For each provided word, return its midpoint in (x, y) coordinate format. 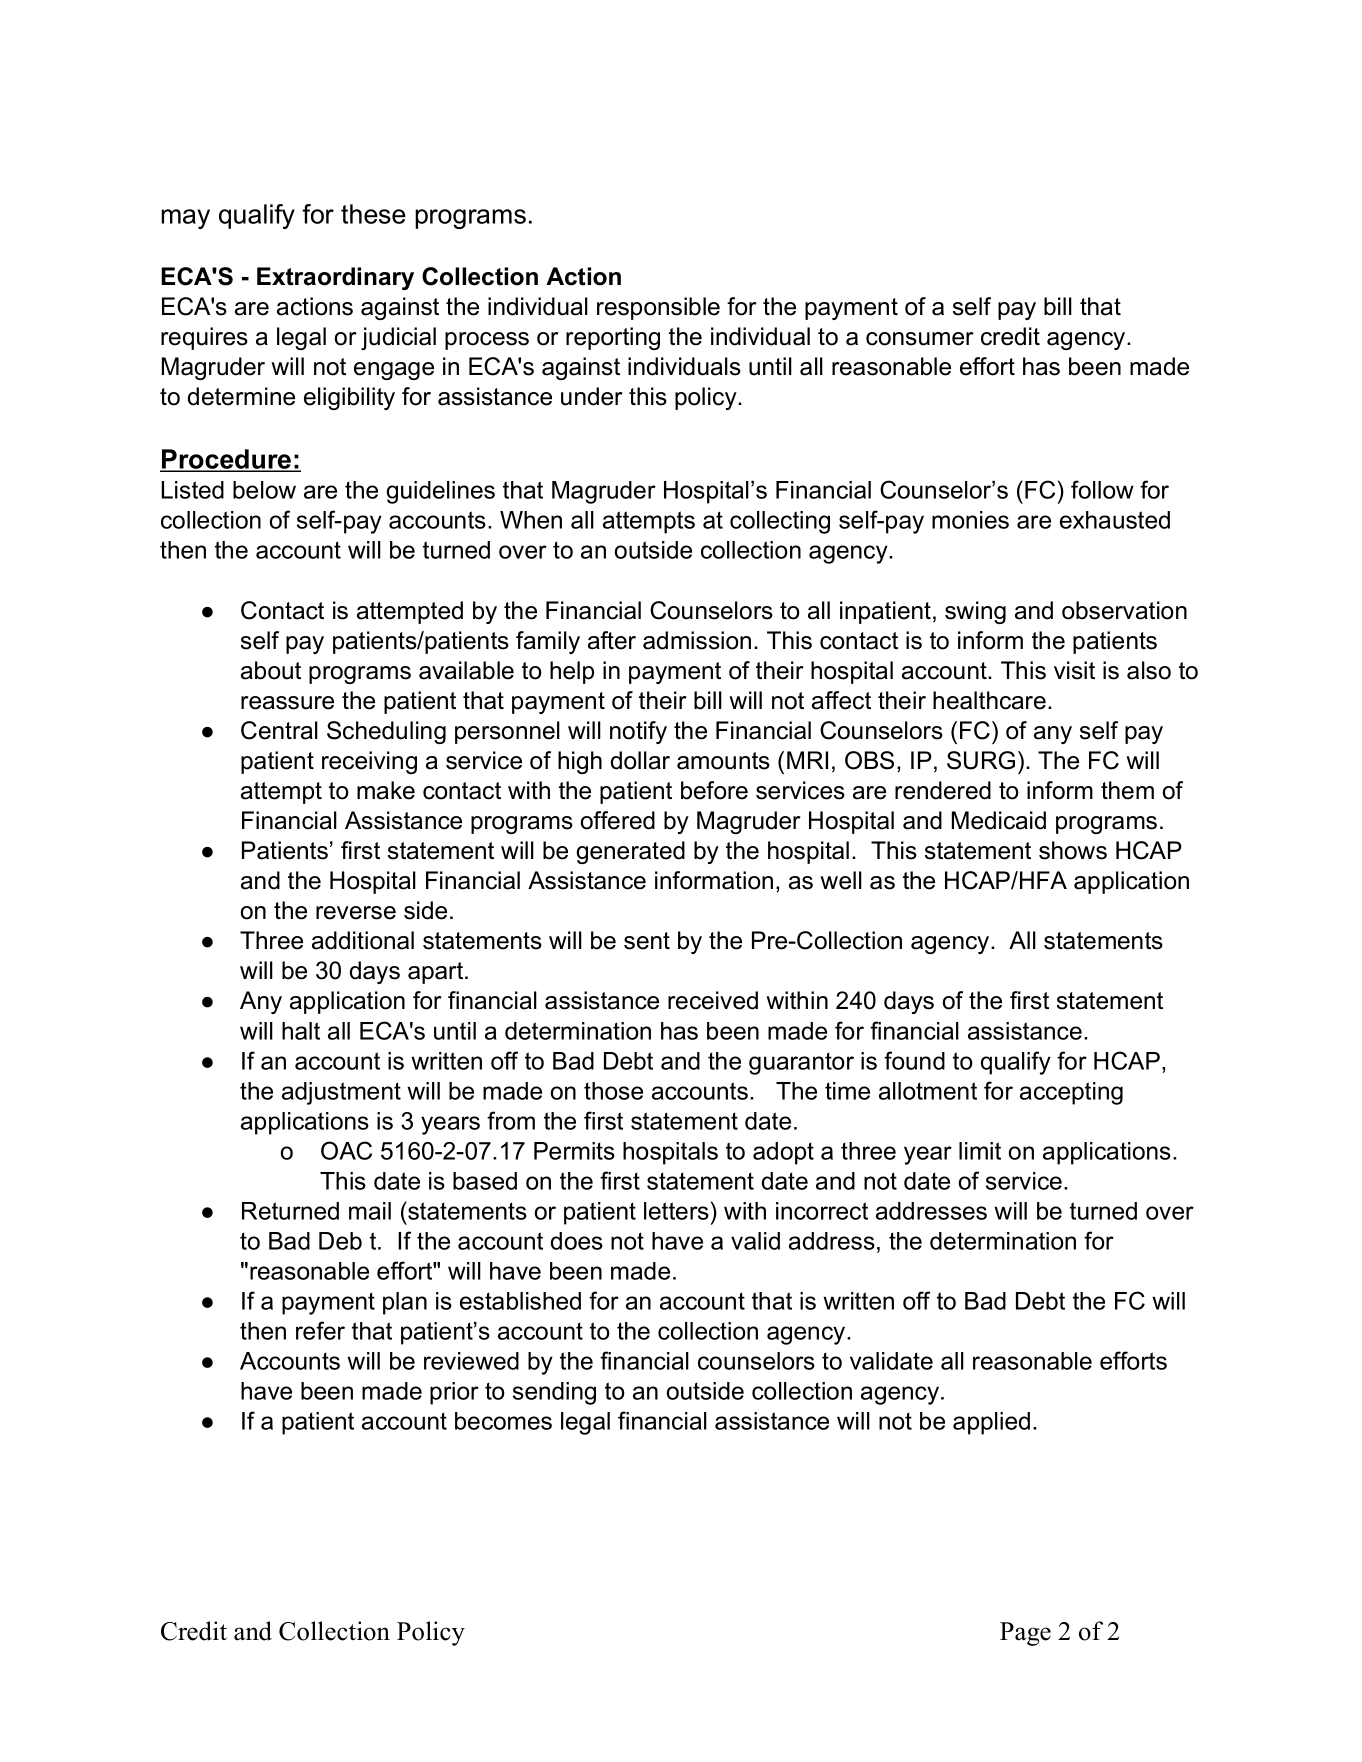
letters (676, 1211)
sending (554, 1393)
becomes (503, 1421)
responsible (658, 308)
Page (1025, 1634)
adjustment (341, 1093)
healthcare (989, 700)
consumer (920, 339)
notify (638, 732)
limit (980, 1151)
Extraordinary (335, 278)
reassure (287, 703)
